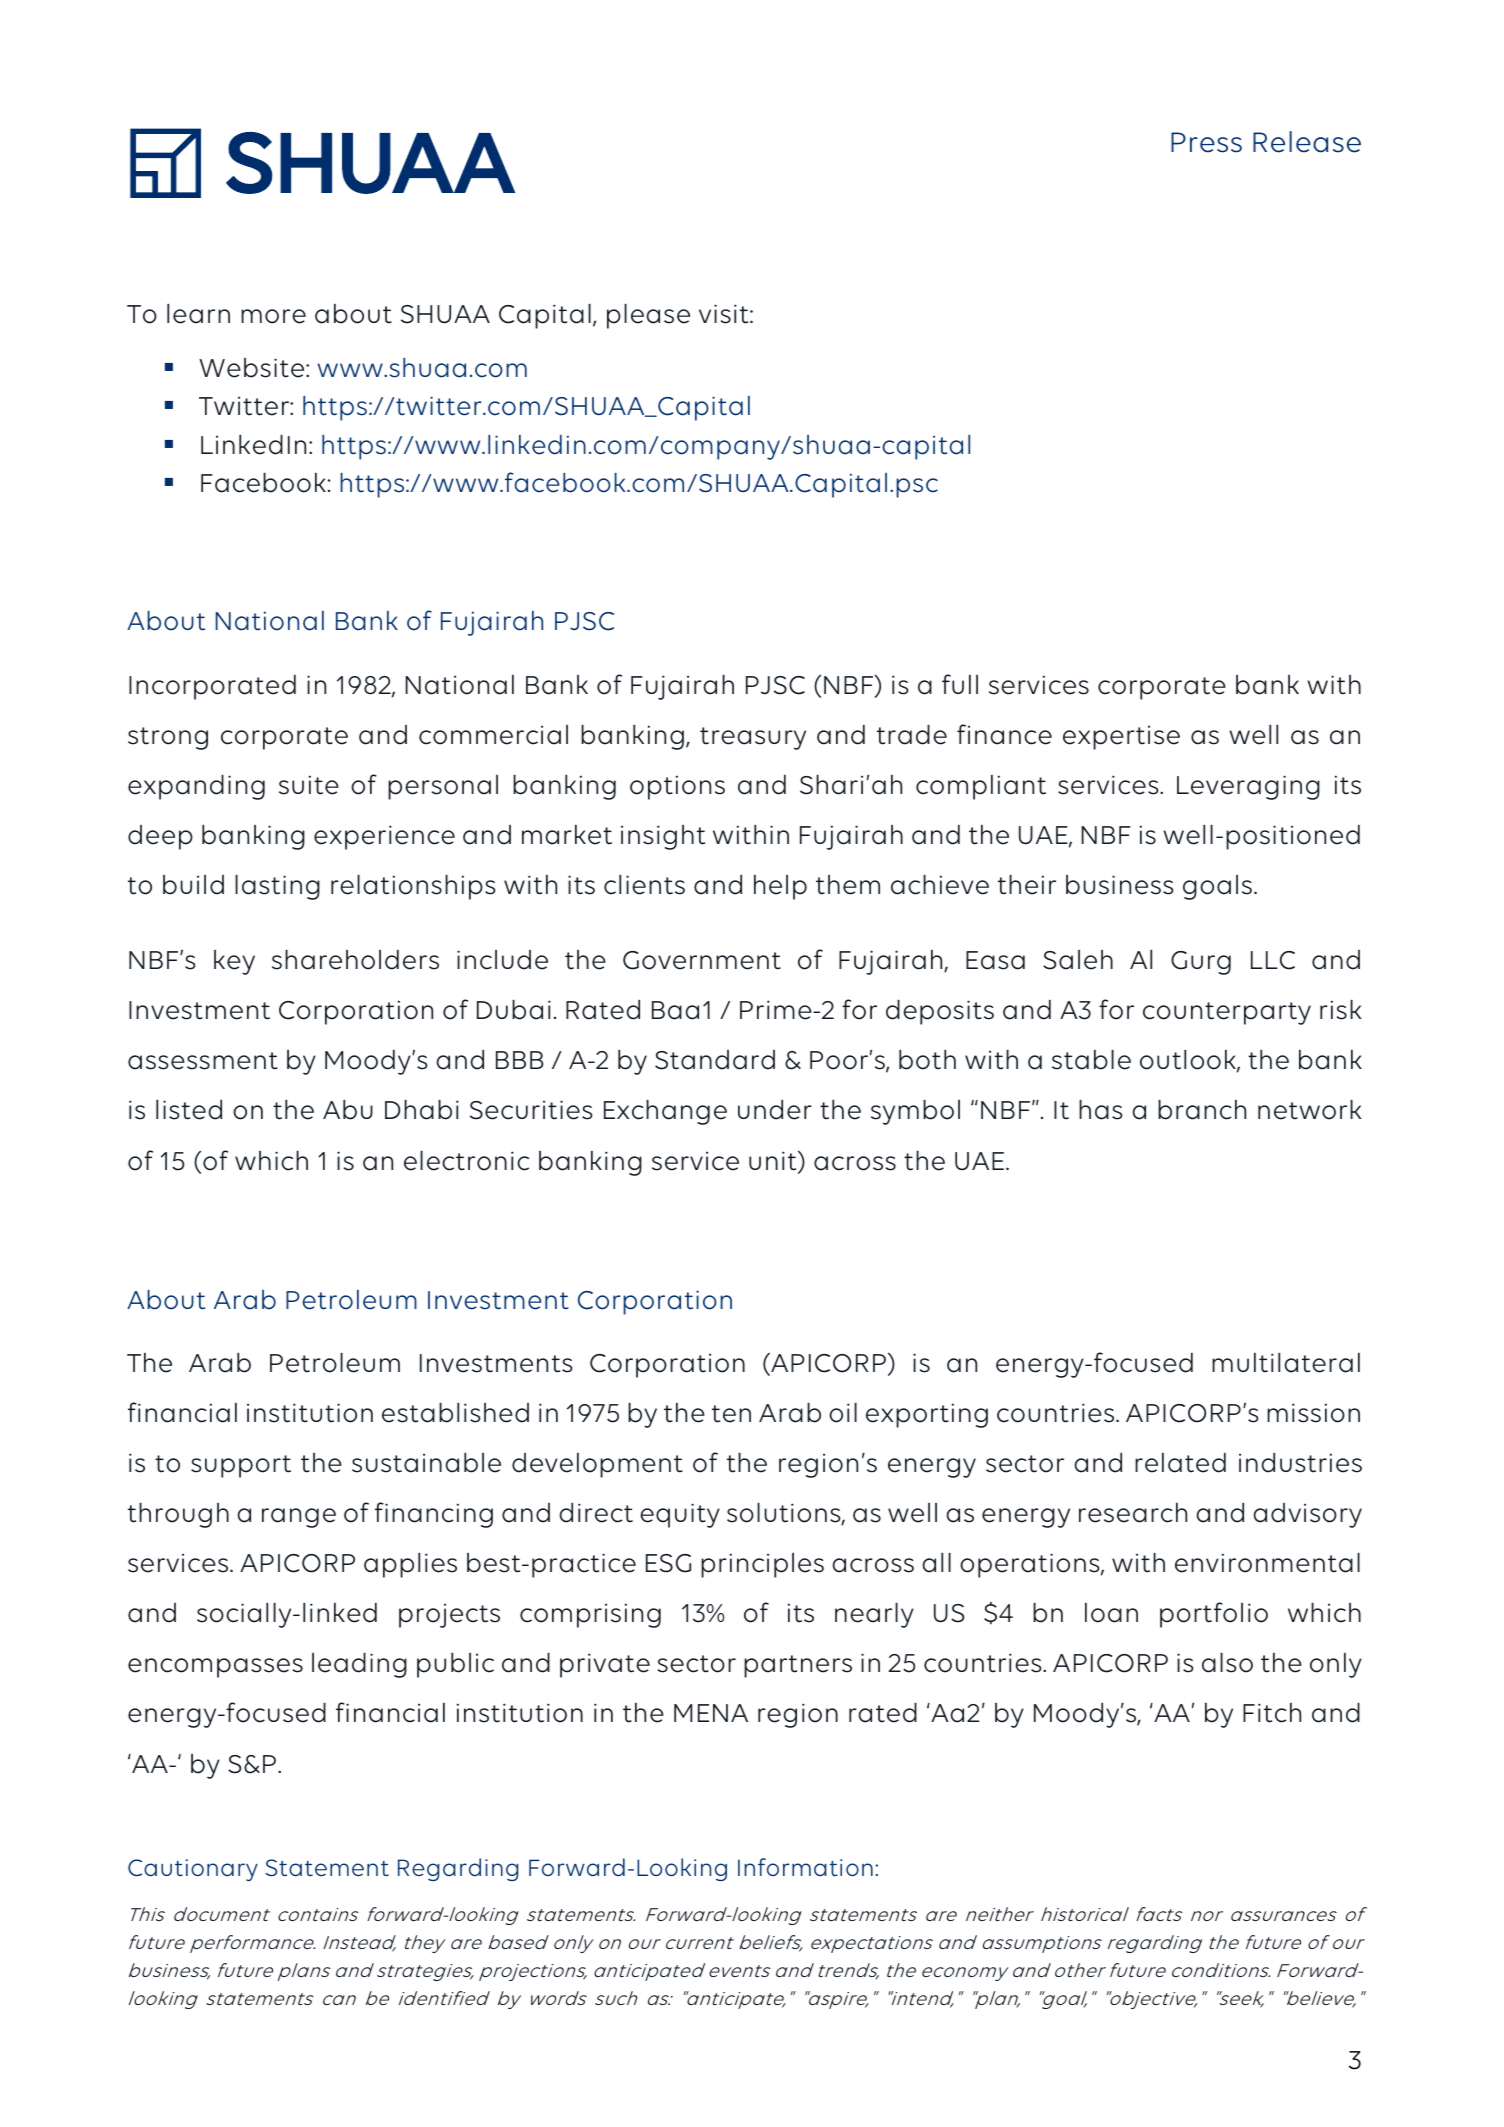 The width and height of the screenshot is (1504, 2127). I want to click on treasury, so click(753, 738).
